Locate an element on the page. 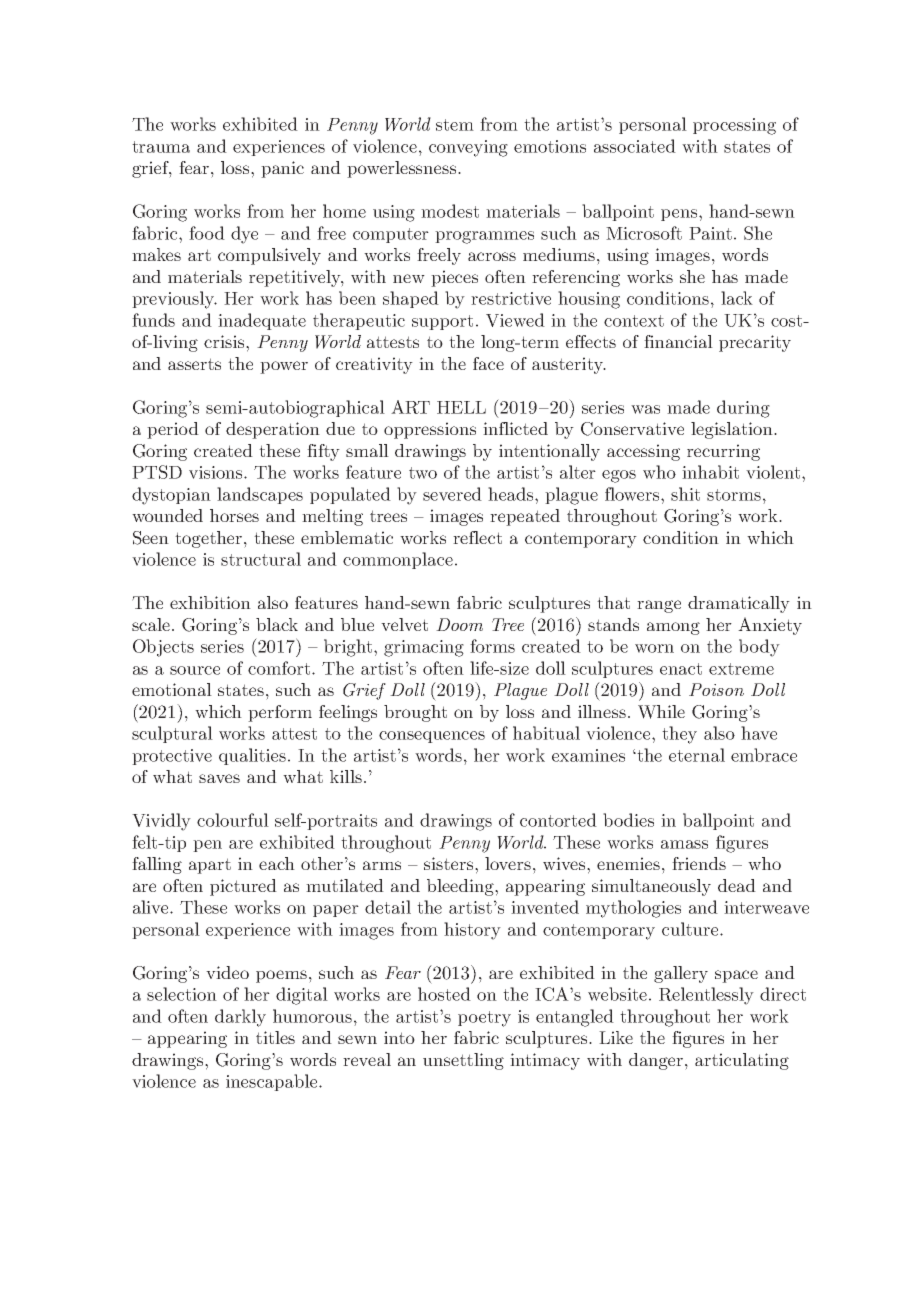 The height and width of the image is (1308, 924). qualities is located at coordinates (252, 756).
